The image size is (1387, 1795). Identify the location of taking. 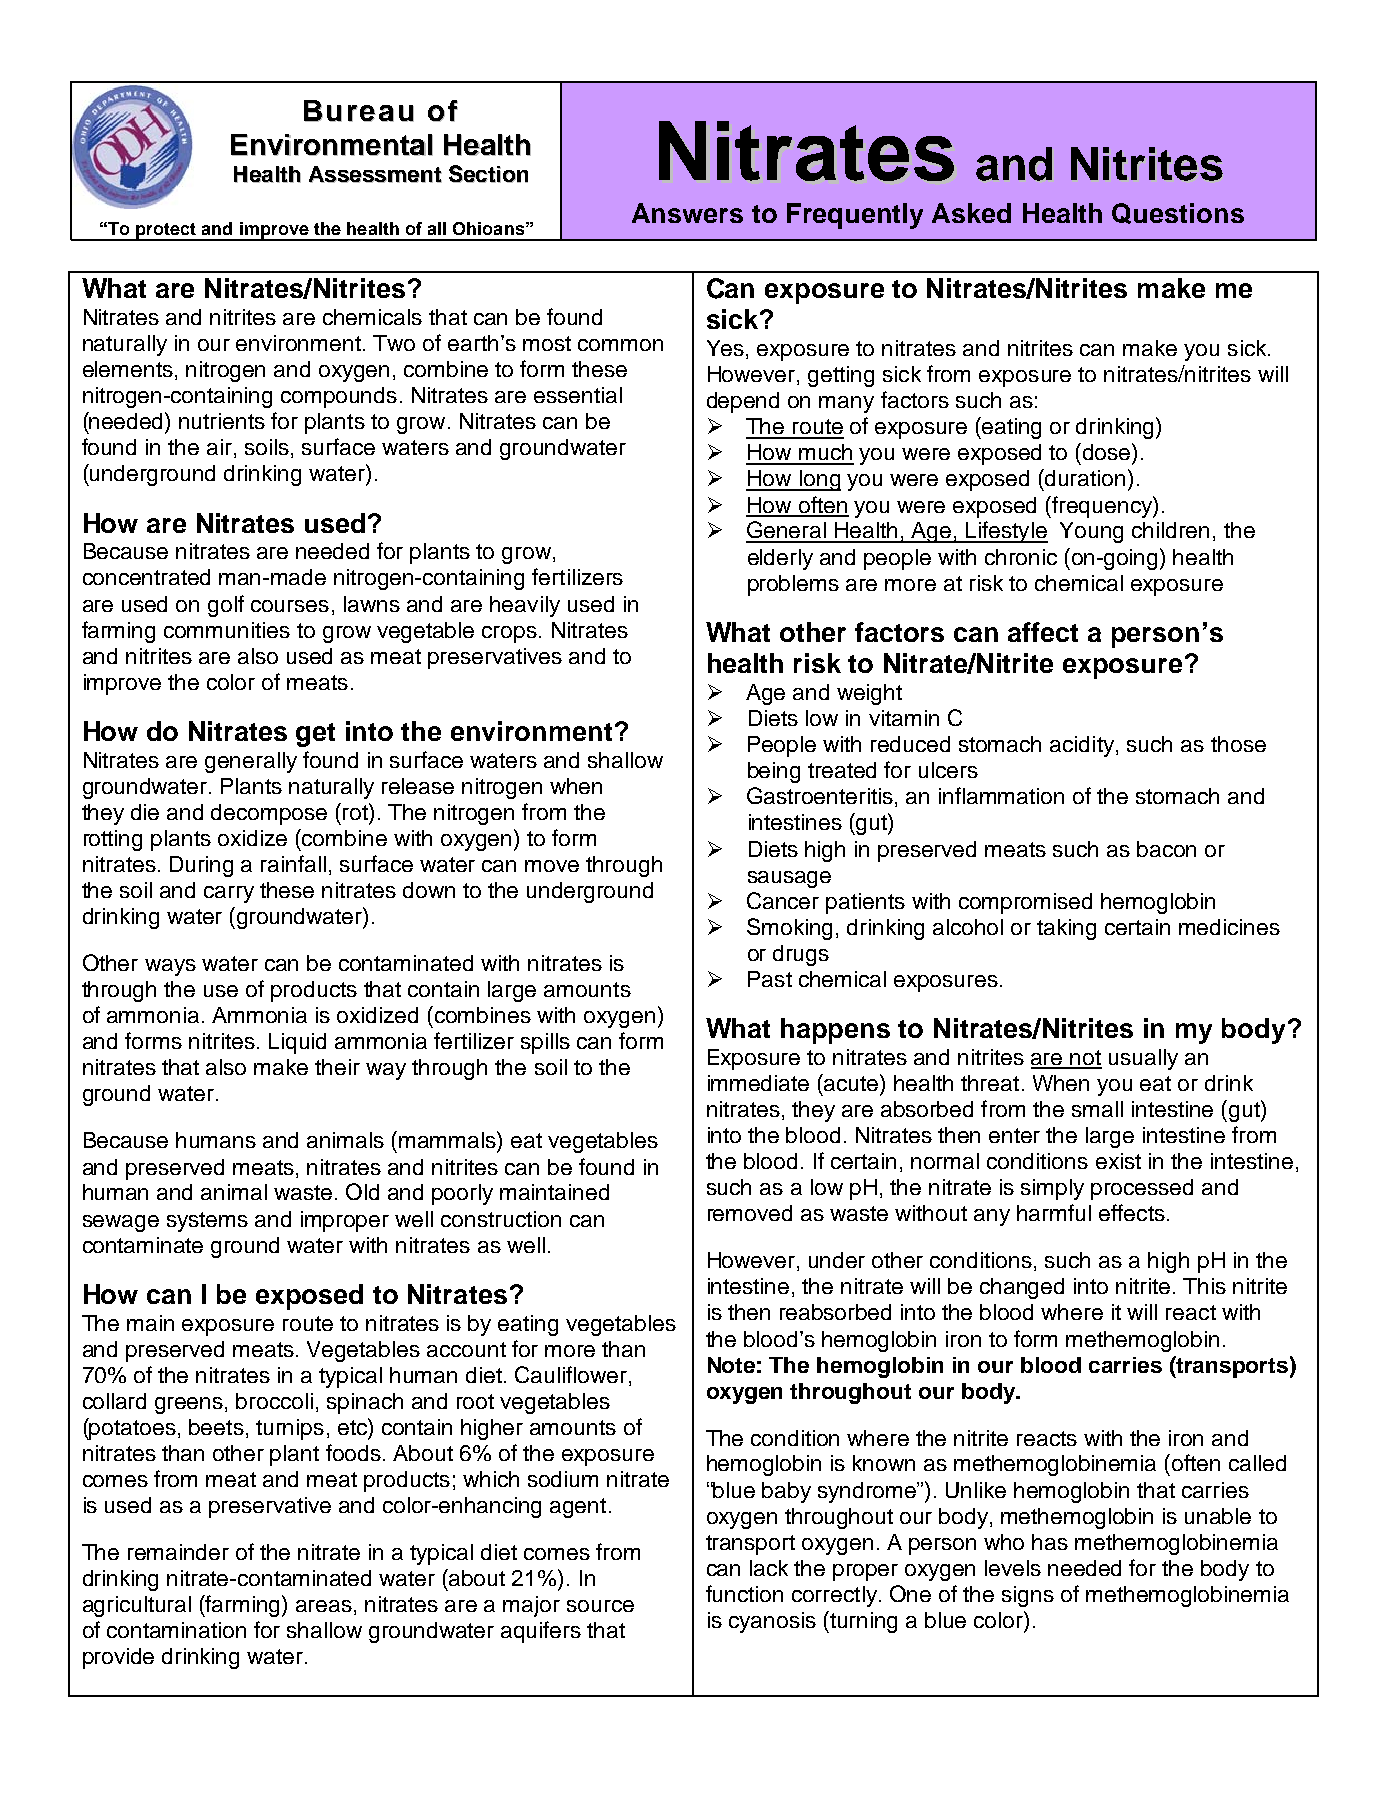
(1066, 929).
